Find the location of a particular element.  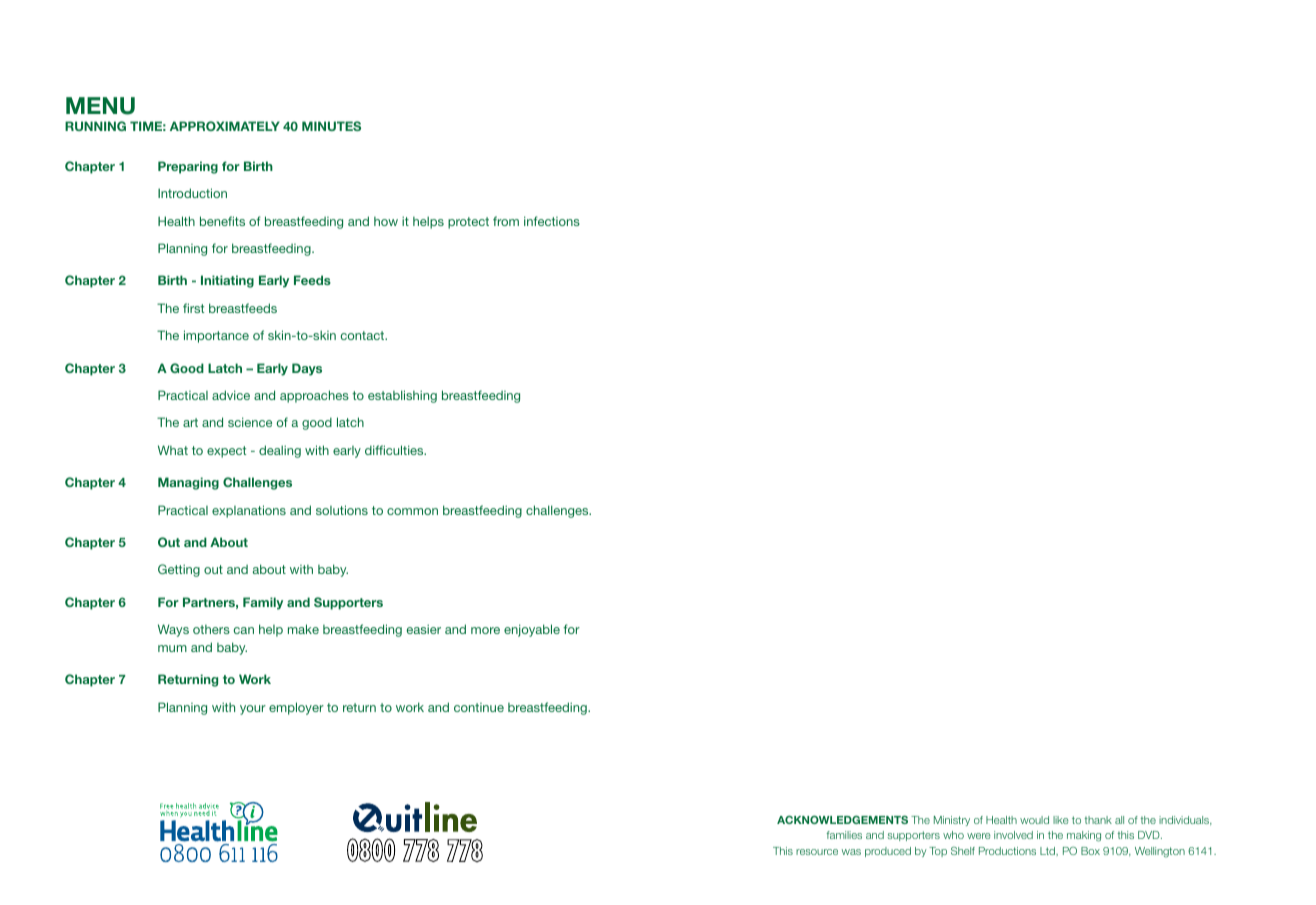

importance is located at coordinates (216, 336).
